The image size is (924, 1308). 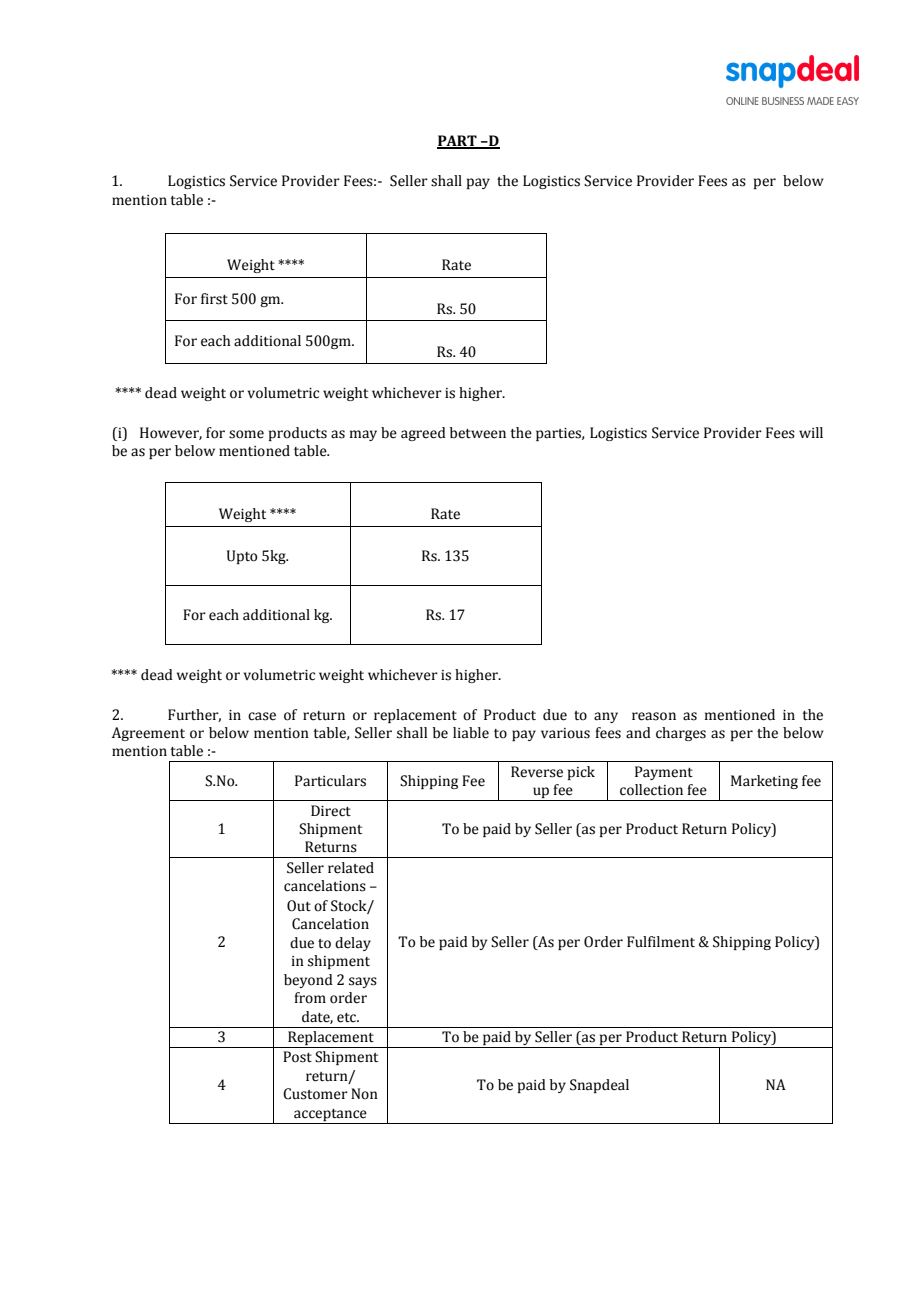 What do you see at coordinates (471, 733) in the image?
I see `liable` at bounding box center [471, 733].
